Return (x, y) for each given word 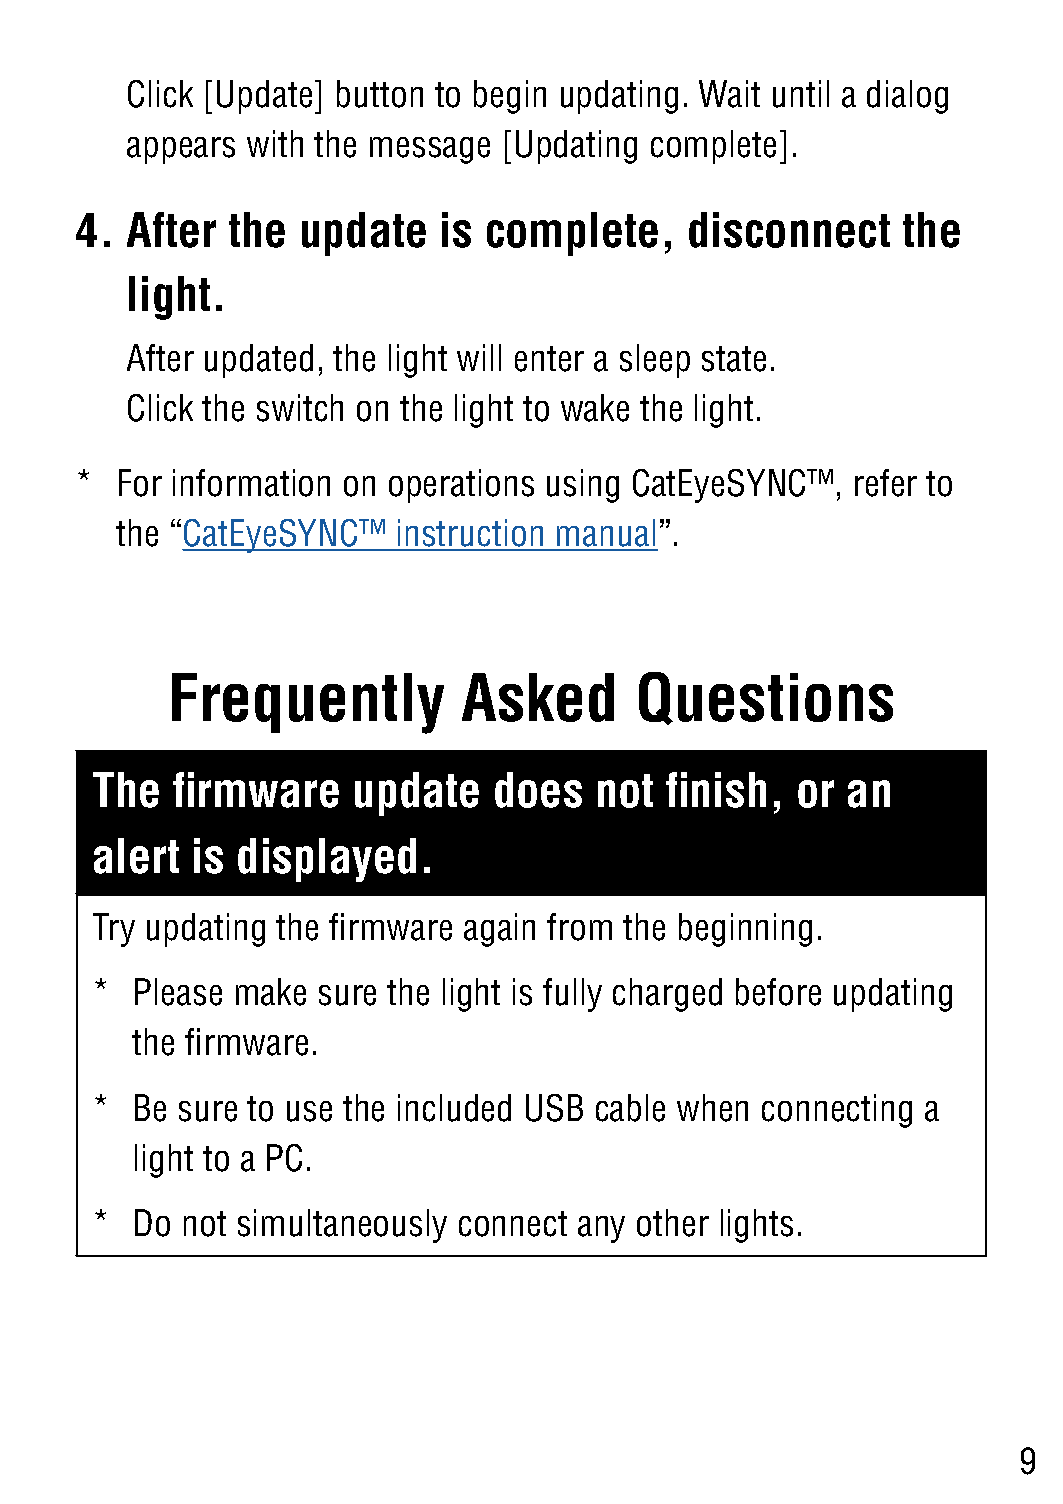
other (673, 1223)
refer (886, 483)
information (251, 483)
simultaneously (342, 1226)
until (801, 94)
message (430, 150)
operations (461, 486)
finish (716, 790)
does (538, 790)
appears (181, 150)
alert (136, 856)
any (601, 1229)
